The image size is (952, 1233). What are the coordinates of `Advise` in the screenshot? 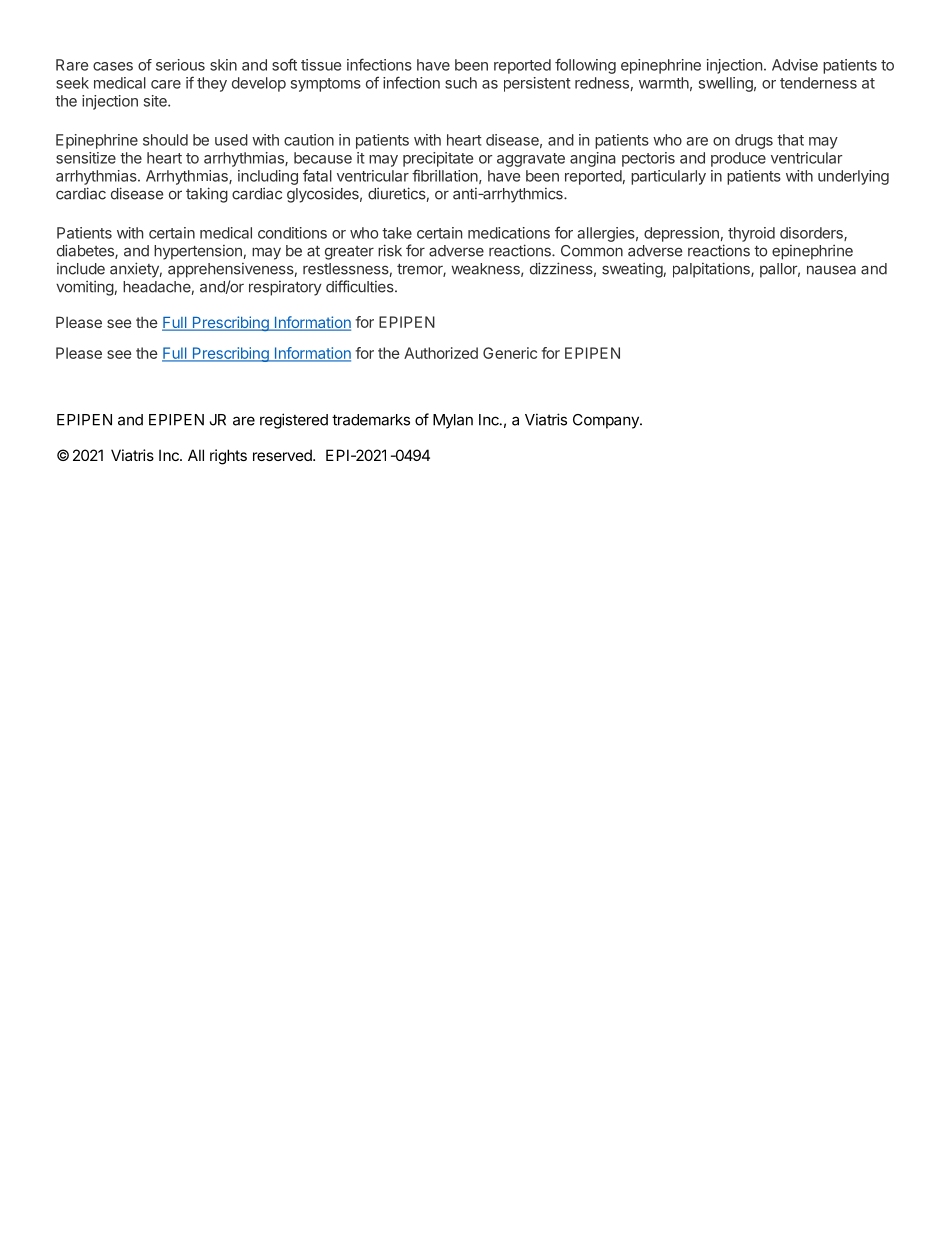 It's located at (795, 65).
